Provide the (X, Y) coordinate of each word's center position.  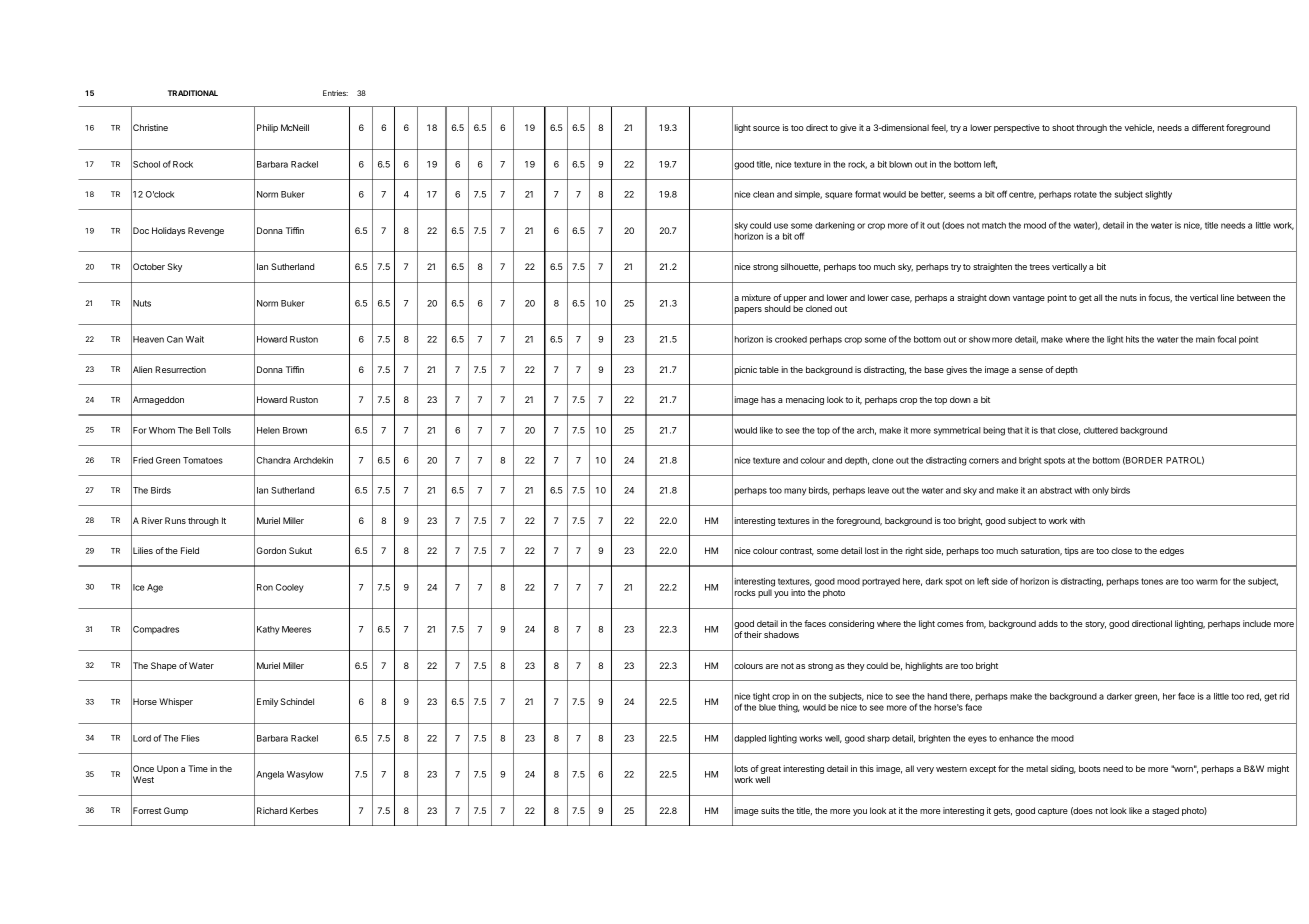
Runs (175, 520)
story (1095, 625)
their (753, 634)
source (766, 128)
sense (1031, 370)
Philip (267, 128)
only (1100, 491)
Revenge (206, 231)
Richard (272, 810)
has (768, 399)
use (781, 226)
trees (1039, 267)
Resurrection (180, 369)
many (795, 492)
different (1208, 127)
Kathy (268, 630)
